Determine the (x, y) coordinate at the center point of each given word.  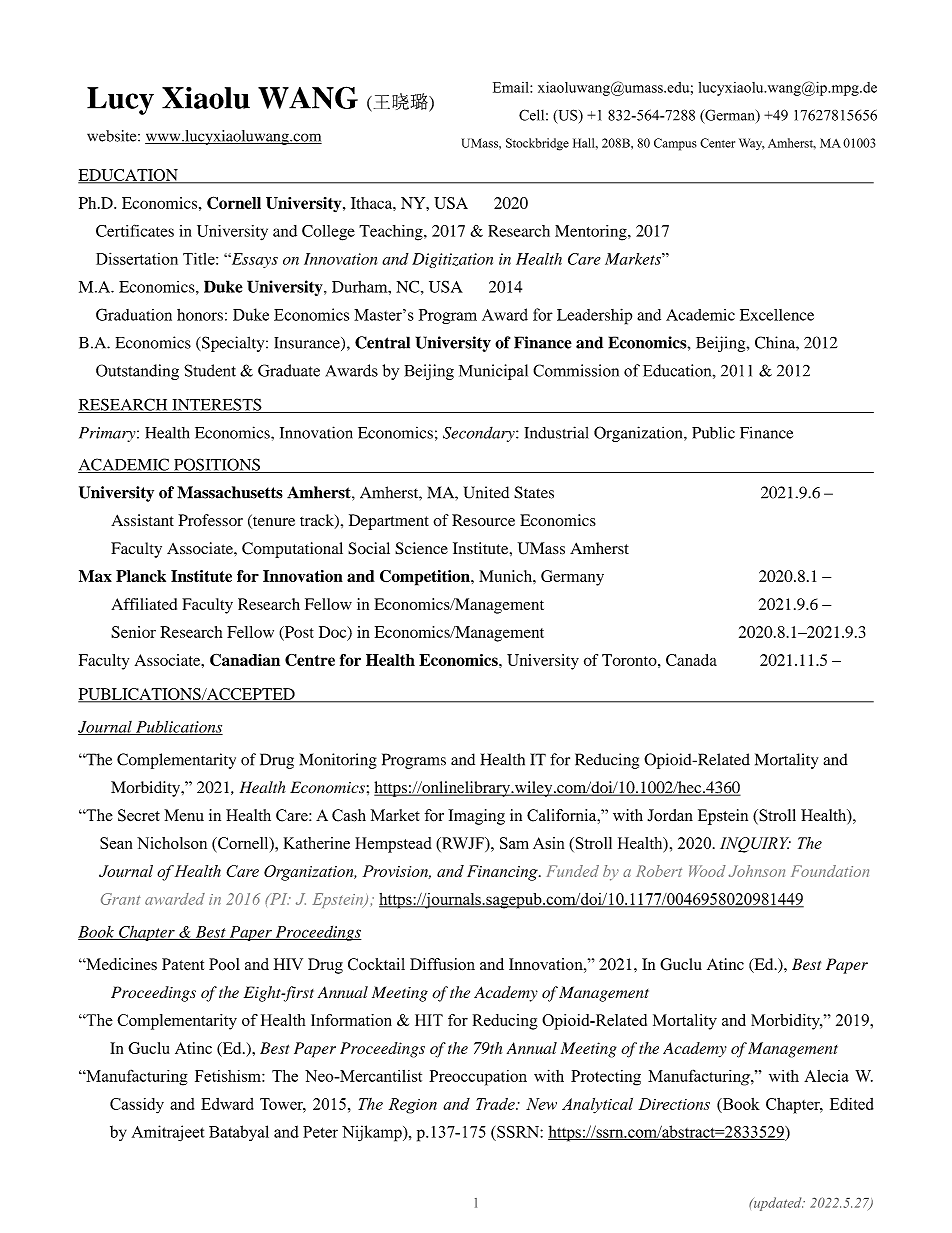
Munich (506, 576)
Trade (496, 1104)
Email (512, 87)
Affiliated (144, 604)
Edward (227, 1104)
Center (717, 143)
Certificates (135, 230)
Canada (691, 660)
